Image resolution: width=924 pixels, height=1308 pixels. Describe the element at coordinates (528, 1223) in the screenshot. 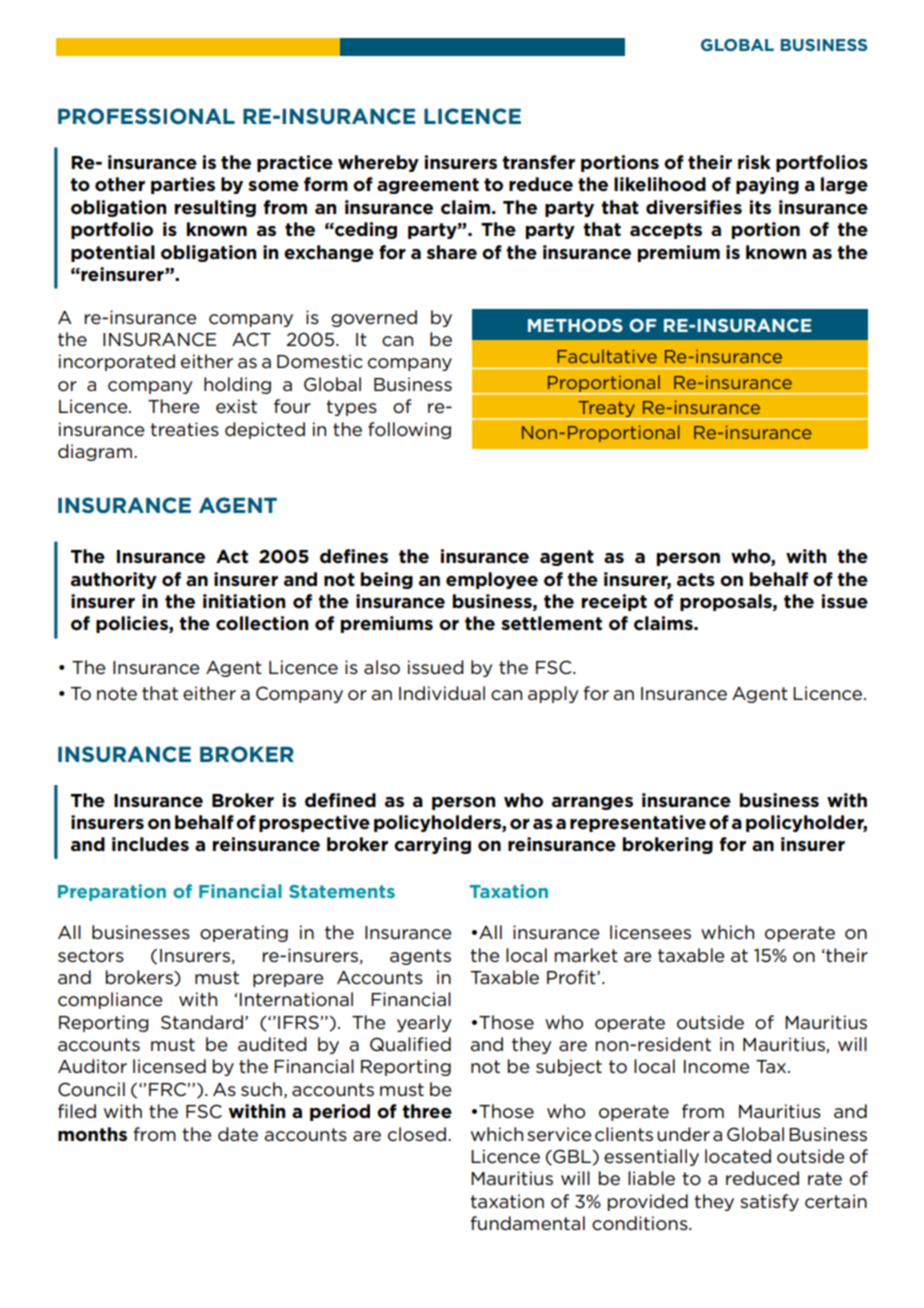

I see `fundamental` at that location.
